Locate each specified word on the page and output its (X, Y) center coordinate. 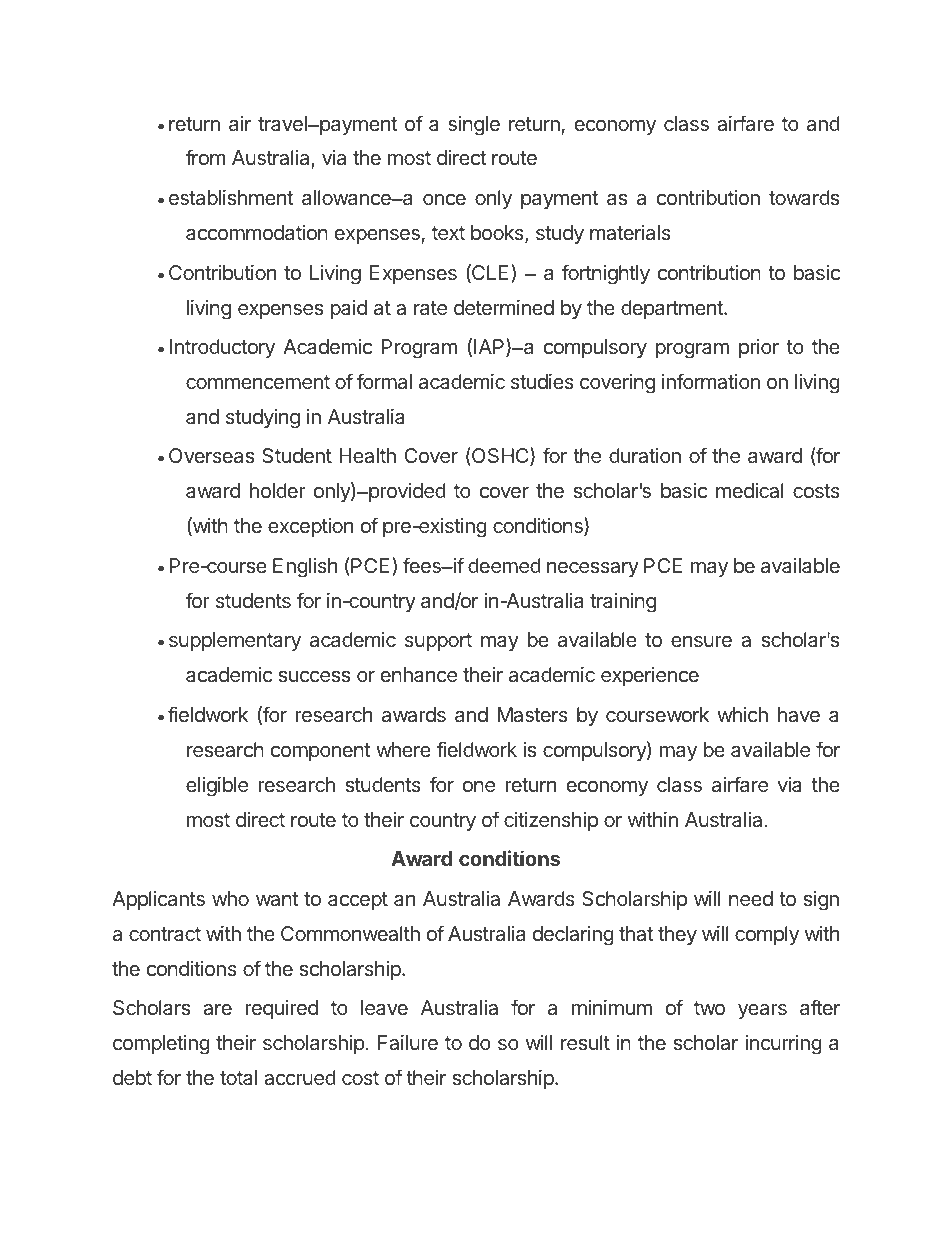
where (403, 749)
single (474, 126)
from (205, 157)
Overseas (211, 455)
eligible (217, 787)
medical (750, 490)
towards (804, 197)
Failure (408, 1042)
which (742, 714)
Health (368, 455)
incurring (783, 1045)
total (238, 1077)
